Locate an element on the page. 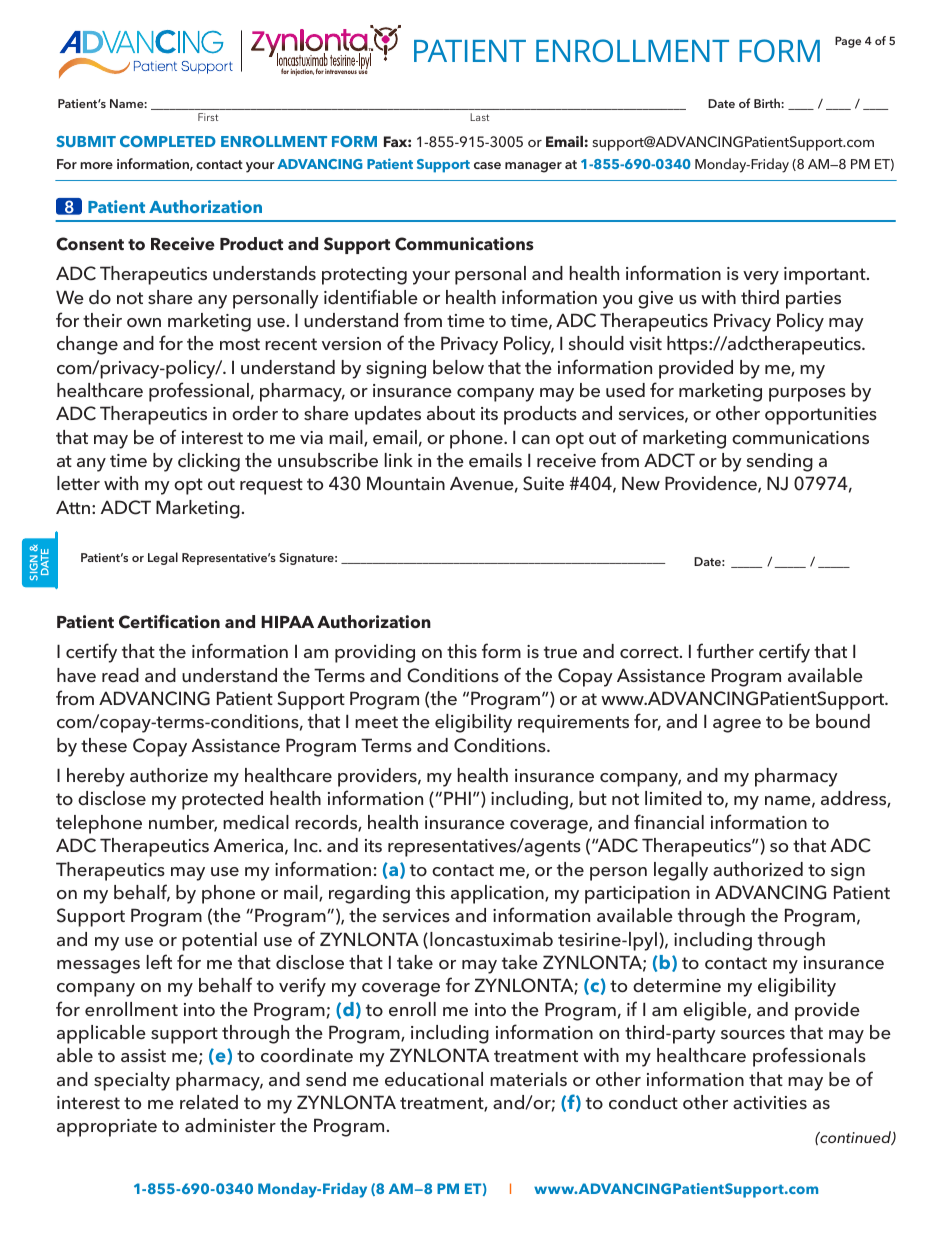  First is located at coordinates (208, 117).
